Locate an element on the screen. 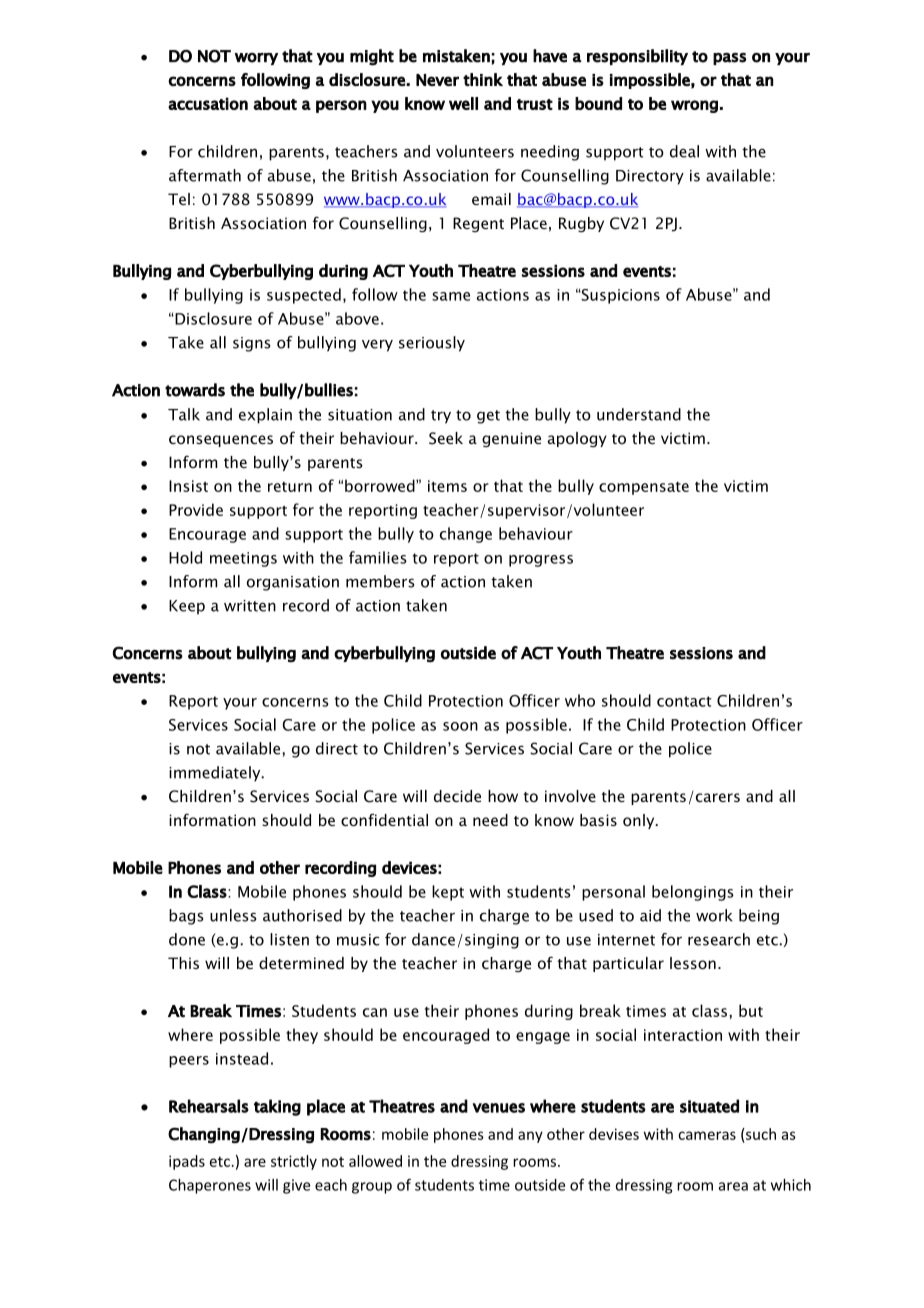 The height and width of the screenshot is (1308, 924). immediately is located at coordinates (216, 774).
